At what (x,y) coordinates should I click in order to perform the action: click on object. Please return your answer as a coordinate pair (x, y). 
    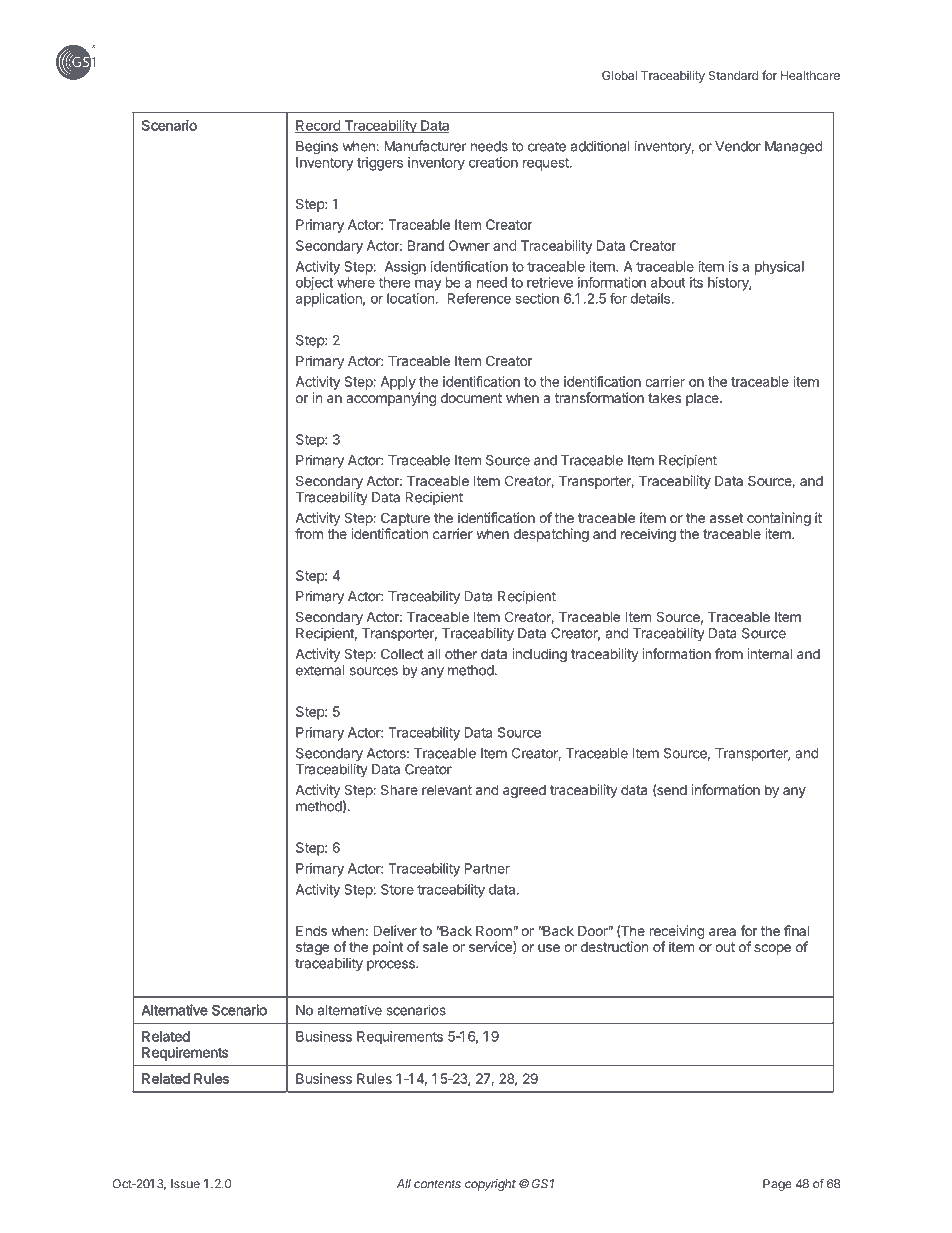
    Looking at the image, I should click on (314, 284).
